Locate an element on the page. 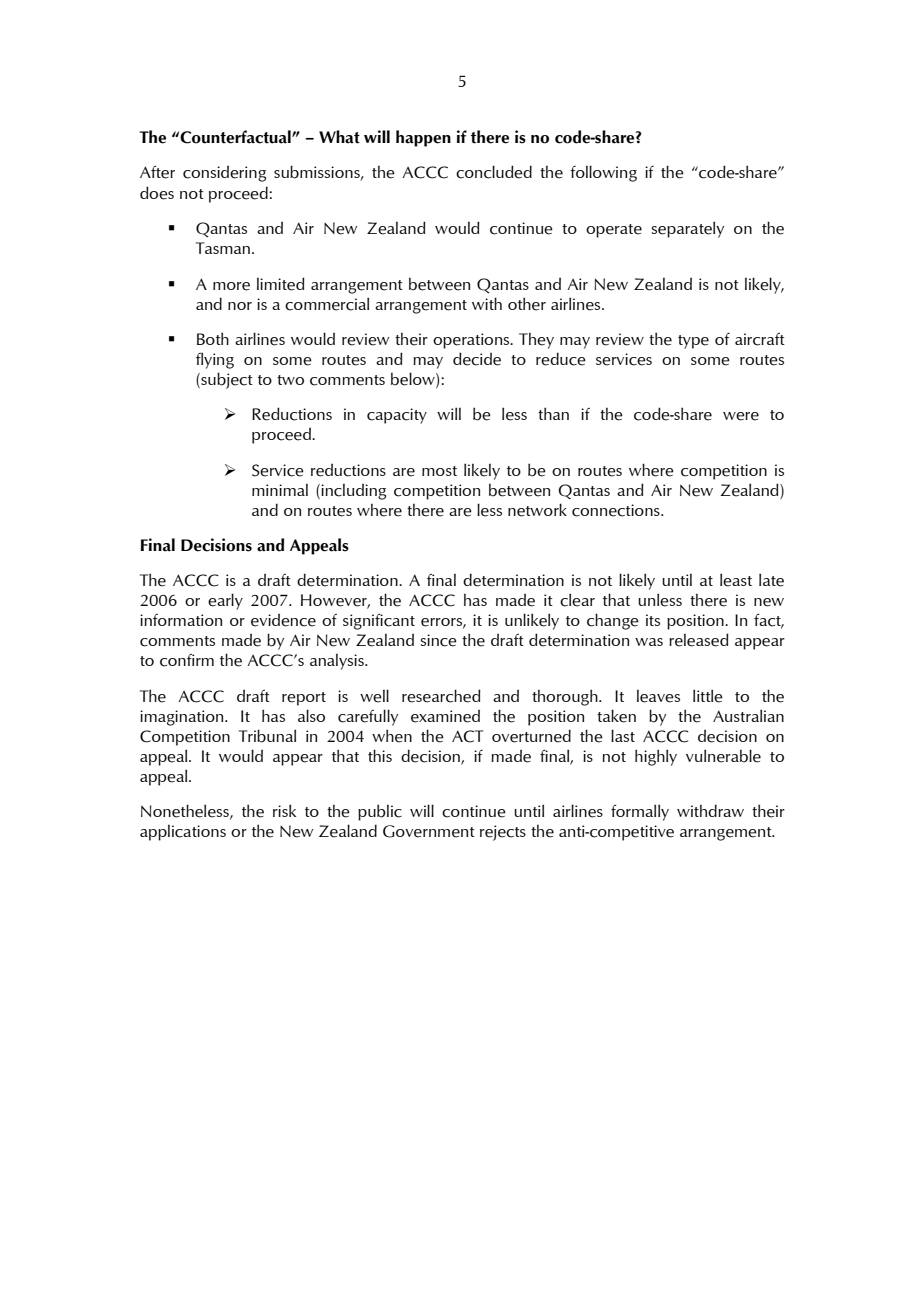  minimal is located at coordinates (280, 490).
